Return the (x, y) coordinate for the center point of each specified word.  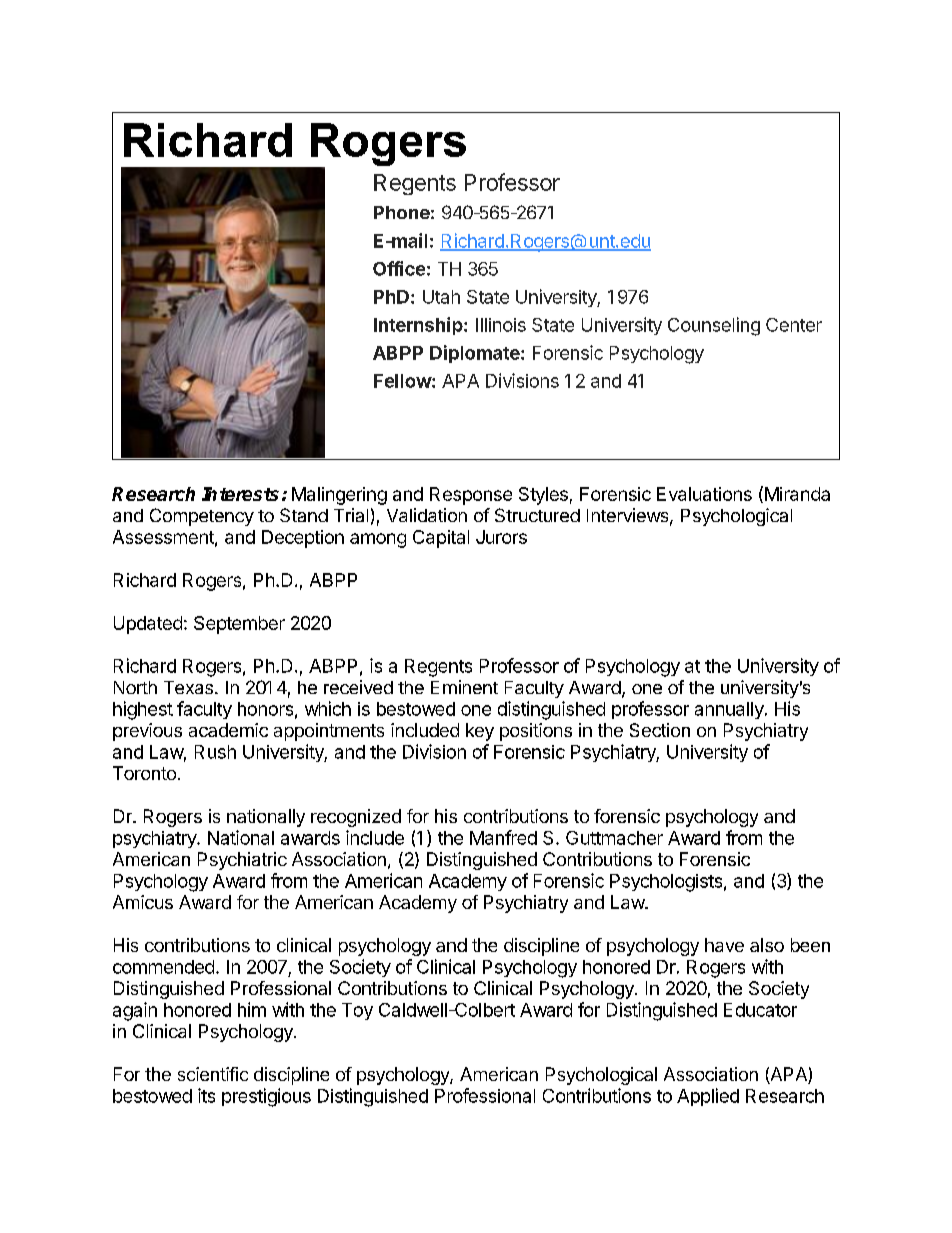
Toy (357, 1011)
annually (730, 710)
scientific (213, 1074)
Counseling (714, 326)
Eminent (464, 687)
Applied (708, 1097)
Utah (441, 297)
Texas (188, 687)
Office (399, 268)
